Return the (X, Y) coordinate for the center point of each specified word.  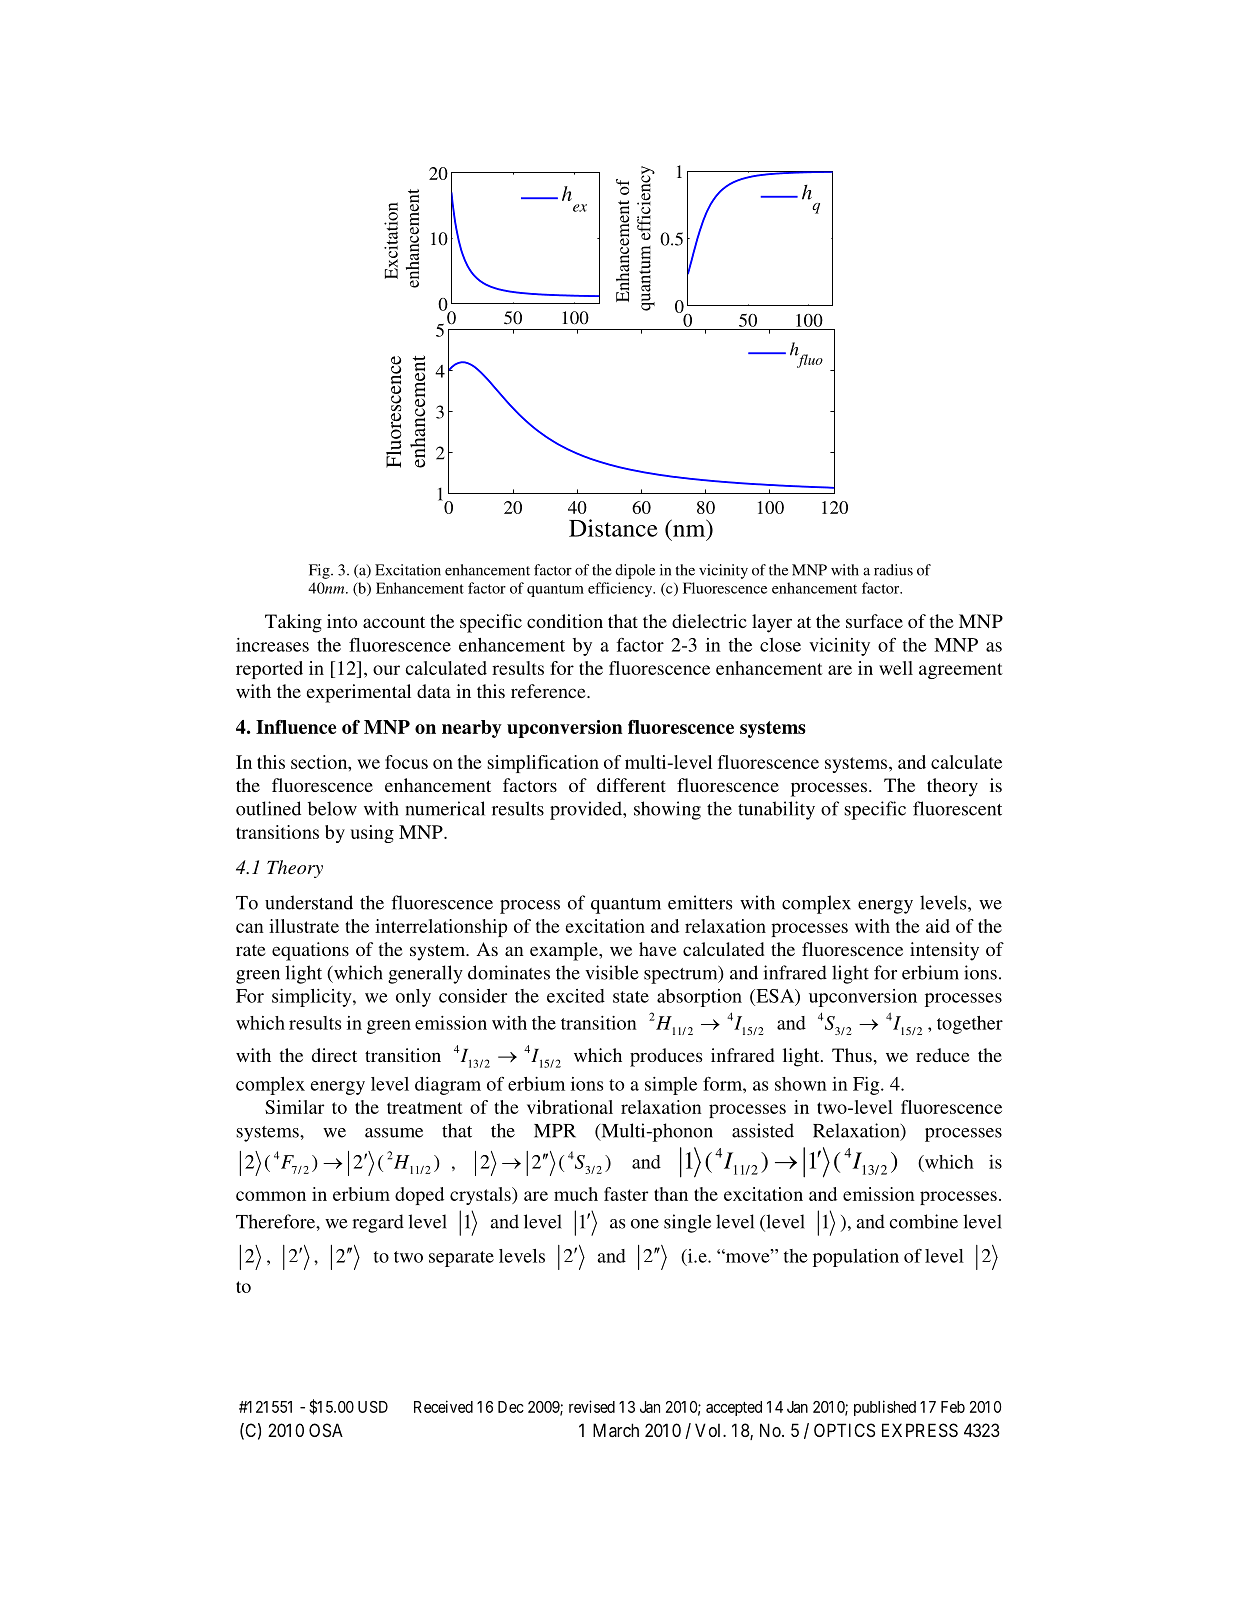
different (631, 785)
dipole (635, 571)
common (271, 1196)
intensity (944, 951)
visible (612, 972)
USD (373, 1407)
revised (592, 1406)
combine (924, 1221)
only (413, 998)
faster (626, 1194)
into (342, 621)
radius (893, 570)
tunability (776, 810)
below (332, 808)
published (885, 1408)
